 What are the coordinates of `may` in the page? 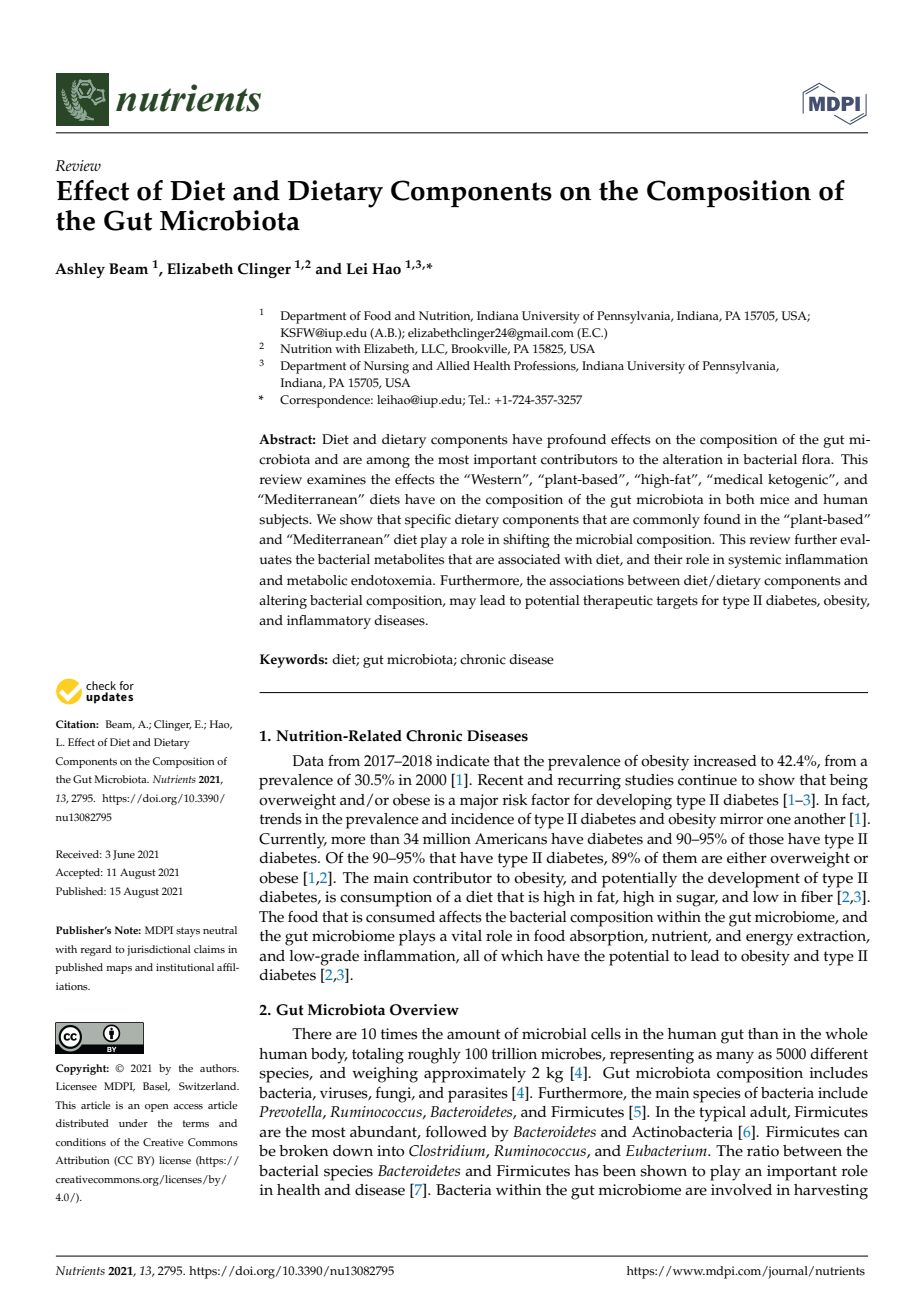 It's located at (462, 603).
